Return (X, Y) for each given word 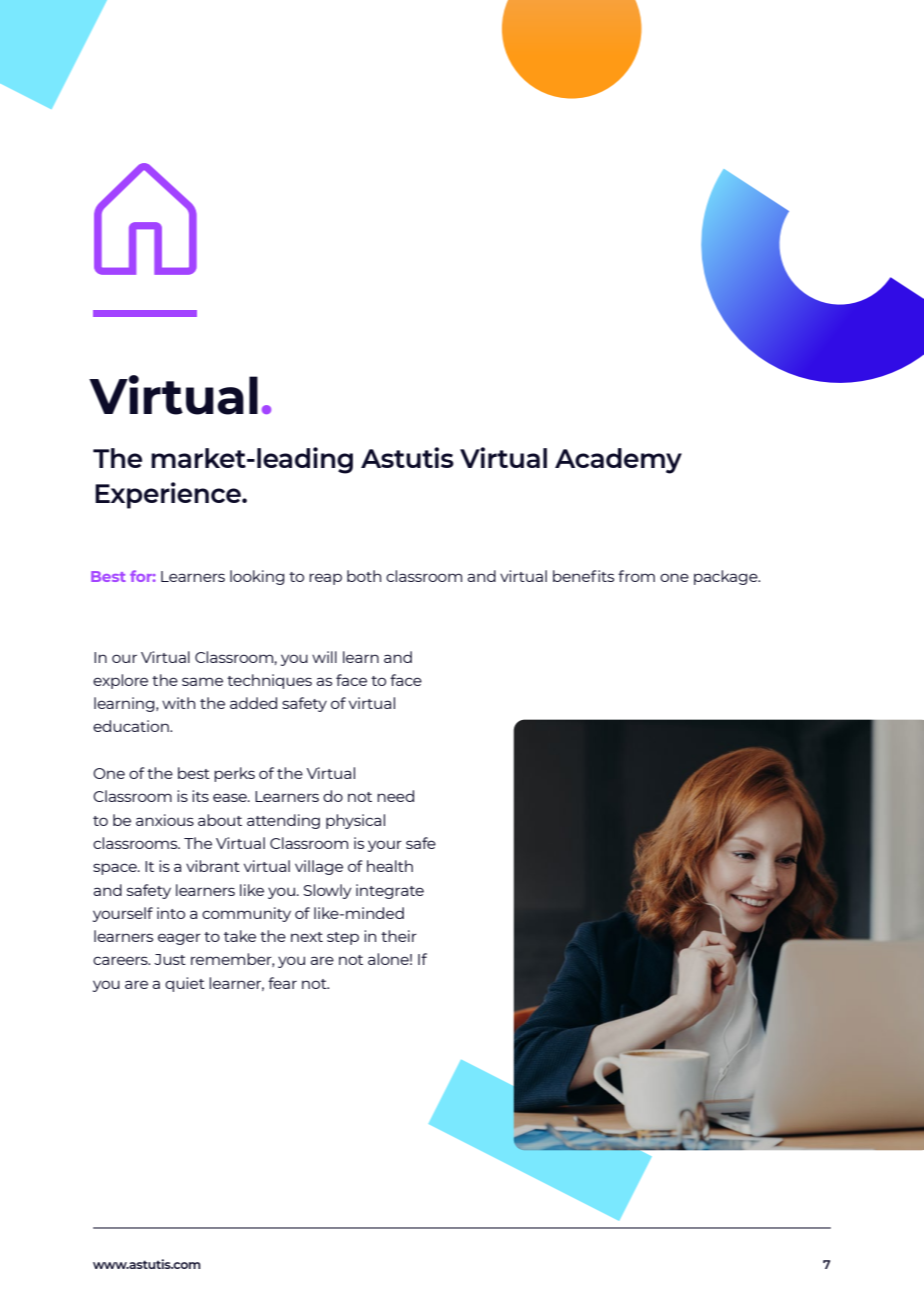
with (178, 703)
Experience (169, 495)
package (727, 577)
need (395, 796)
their (399, 936)
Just (170, 959)
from (636, 576)
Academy (618, 461)
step (343, 938)
